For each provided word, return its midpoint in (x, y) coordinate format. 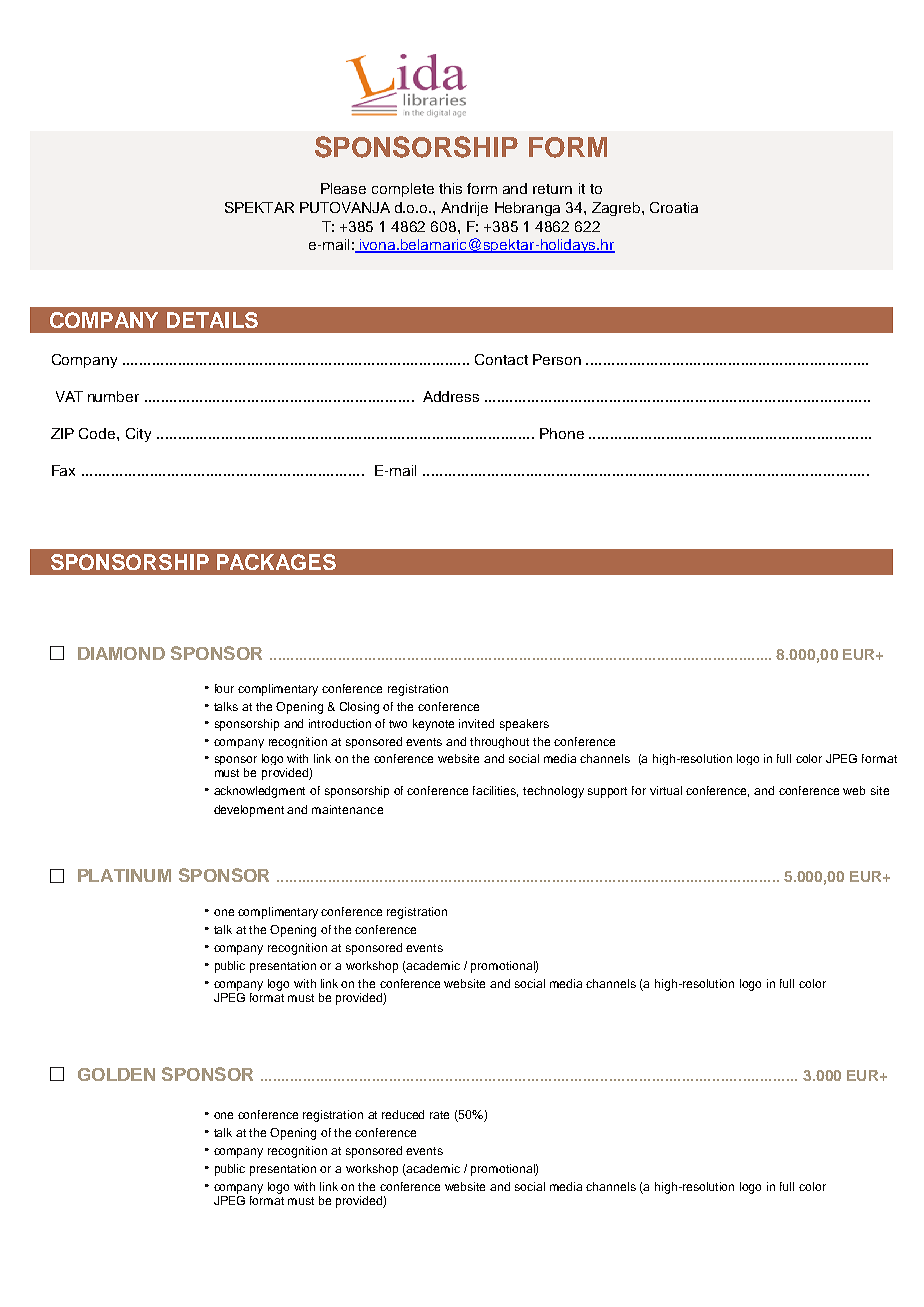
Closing (359, 708)
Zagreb (617, 209)
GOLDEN (116, 1074)
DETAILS (212, 320)
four (224, 688)
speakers (524, 725)
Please (343, 188)
